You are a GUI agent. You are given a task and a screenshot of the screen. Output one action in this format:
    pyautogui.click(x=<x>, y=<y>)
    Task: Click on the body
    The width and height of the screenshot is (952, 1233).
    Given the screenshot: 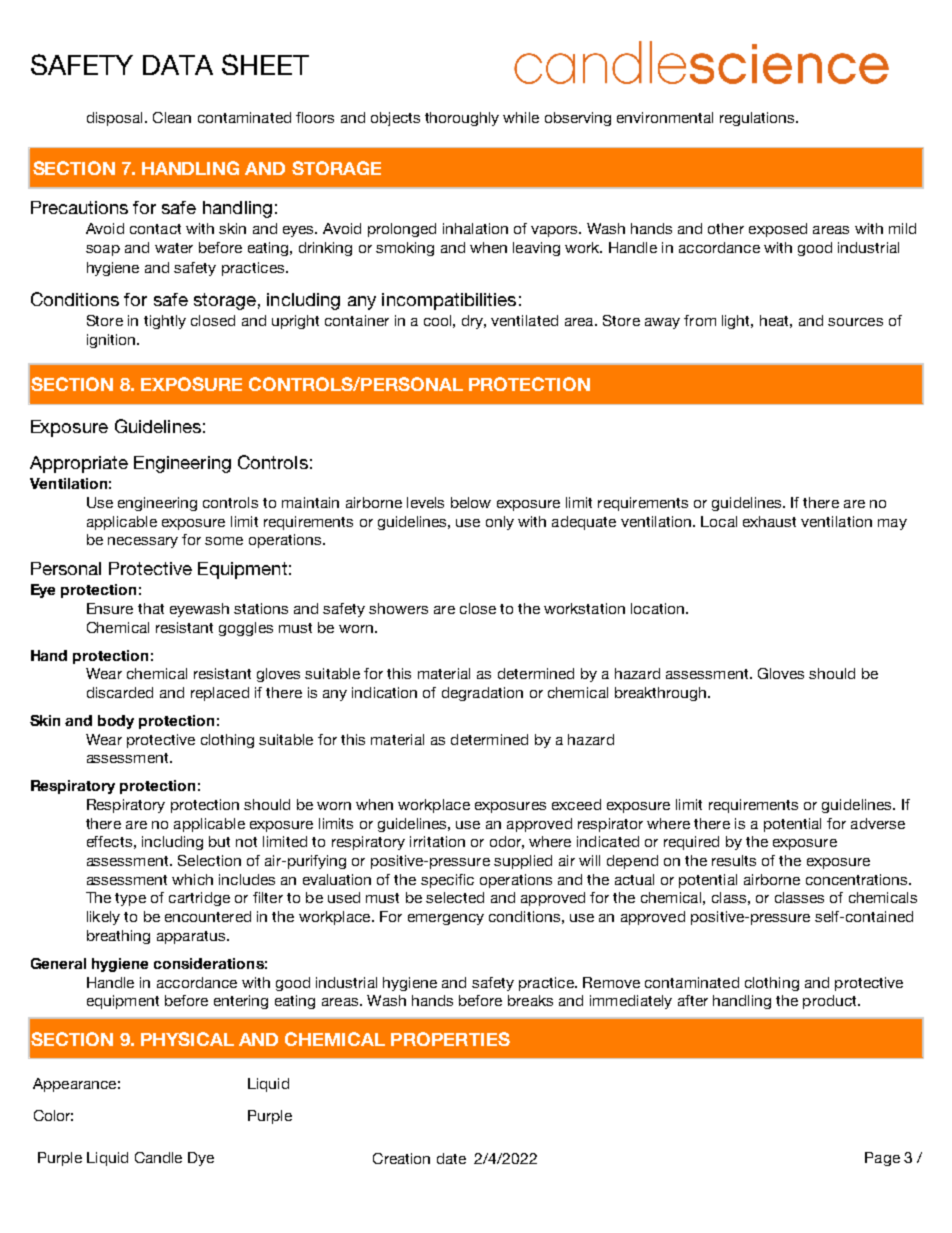 What is the action you would take?
    pyautogui.click(x=116, y=722)
